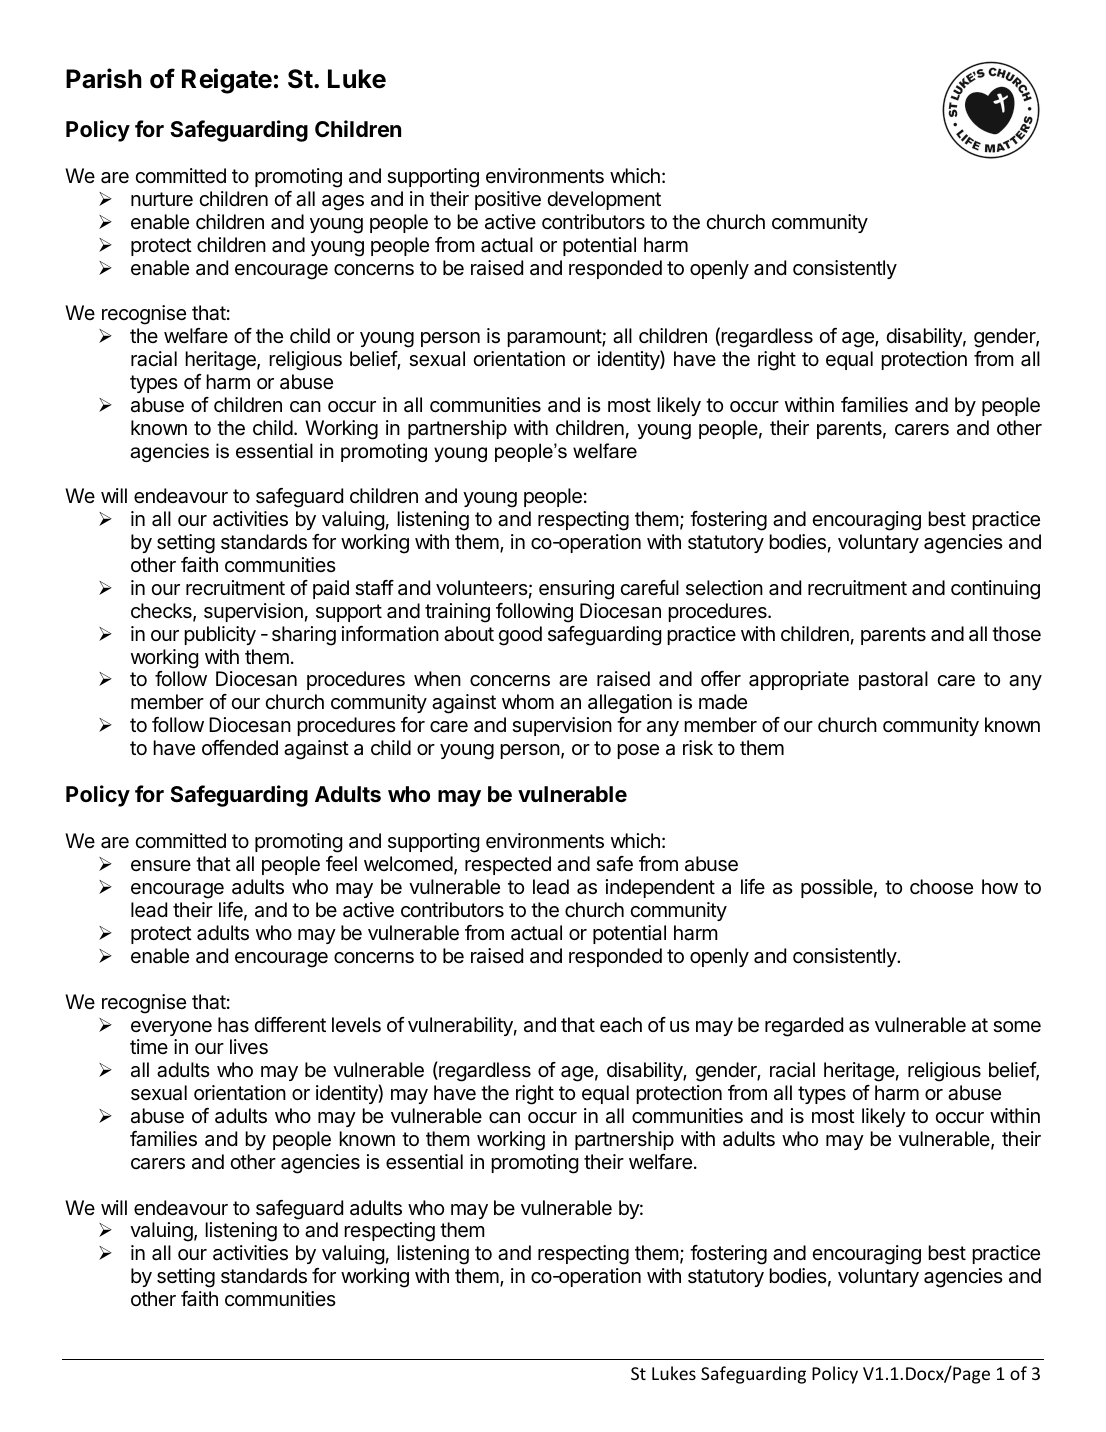 Image resolution: width=1106 pixels, height=1432 pixels. Describe the element at coordinates (528, 701) in the screenshot. I see `whom` at that location.
